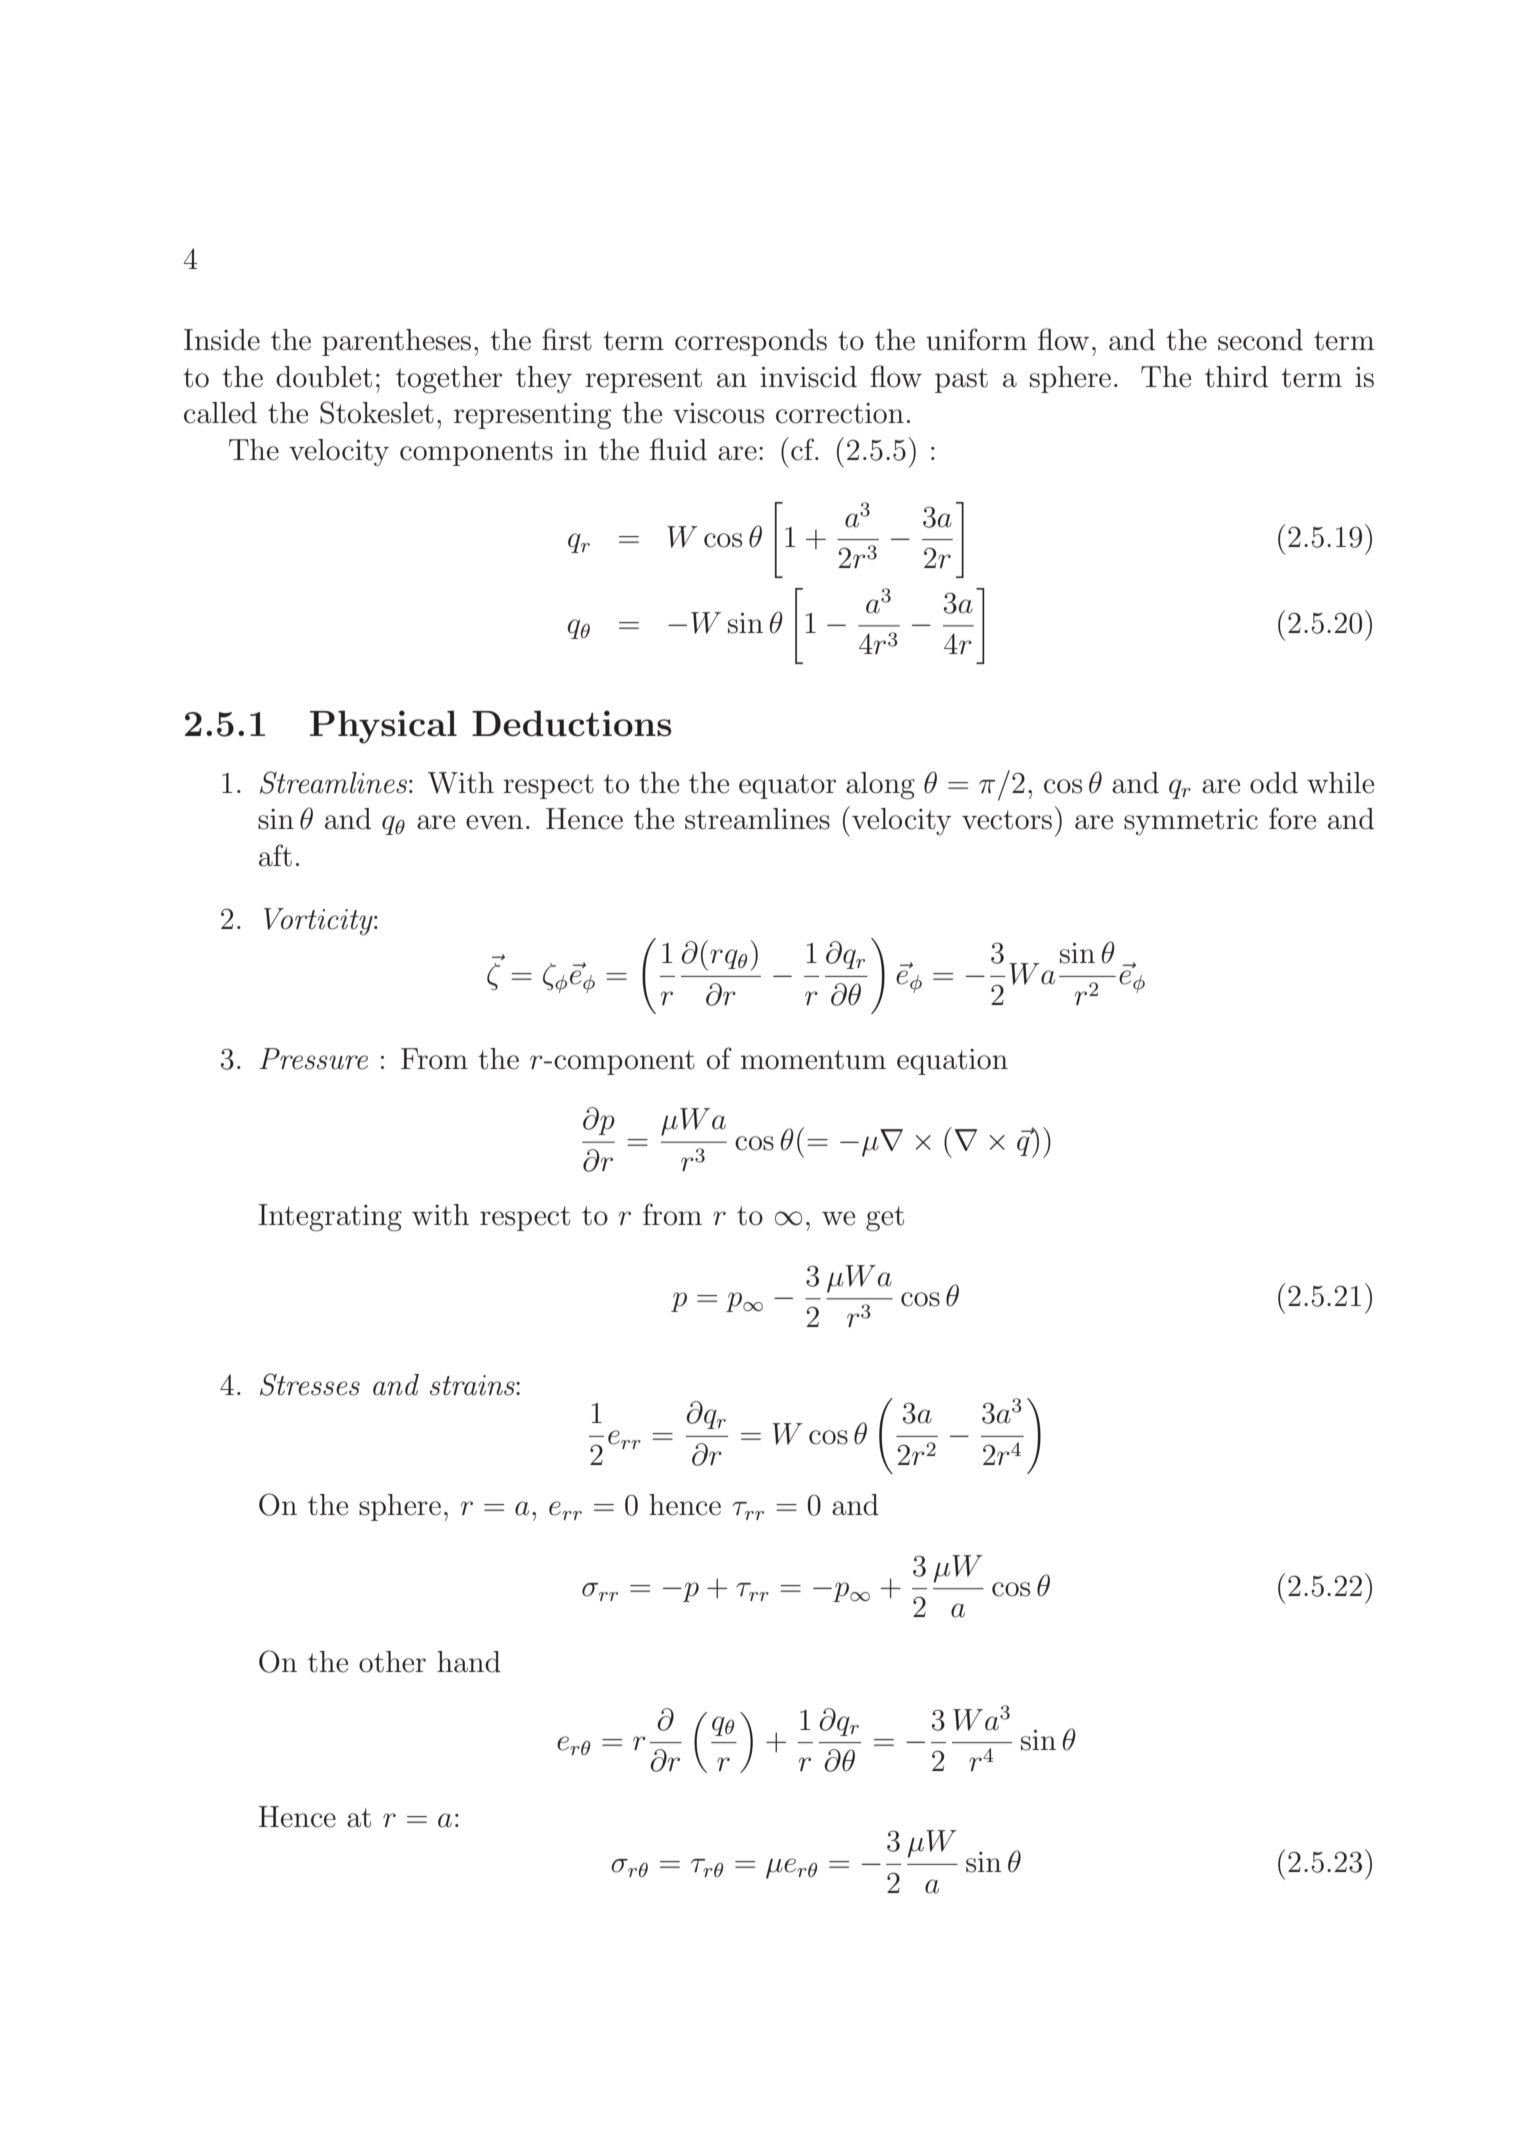 This page has height=2144, width=1515. What do you see at coordinates (1236, 377) in the page?
I see `third` at bounding box center [1236, 377].
